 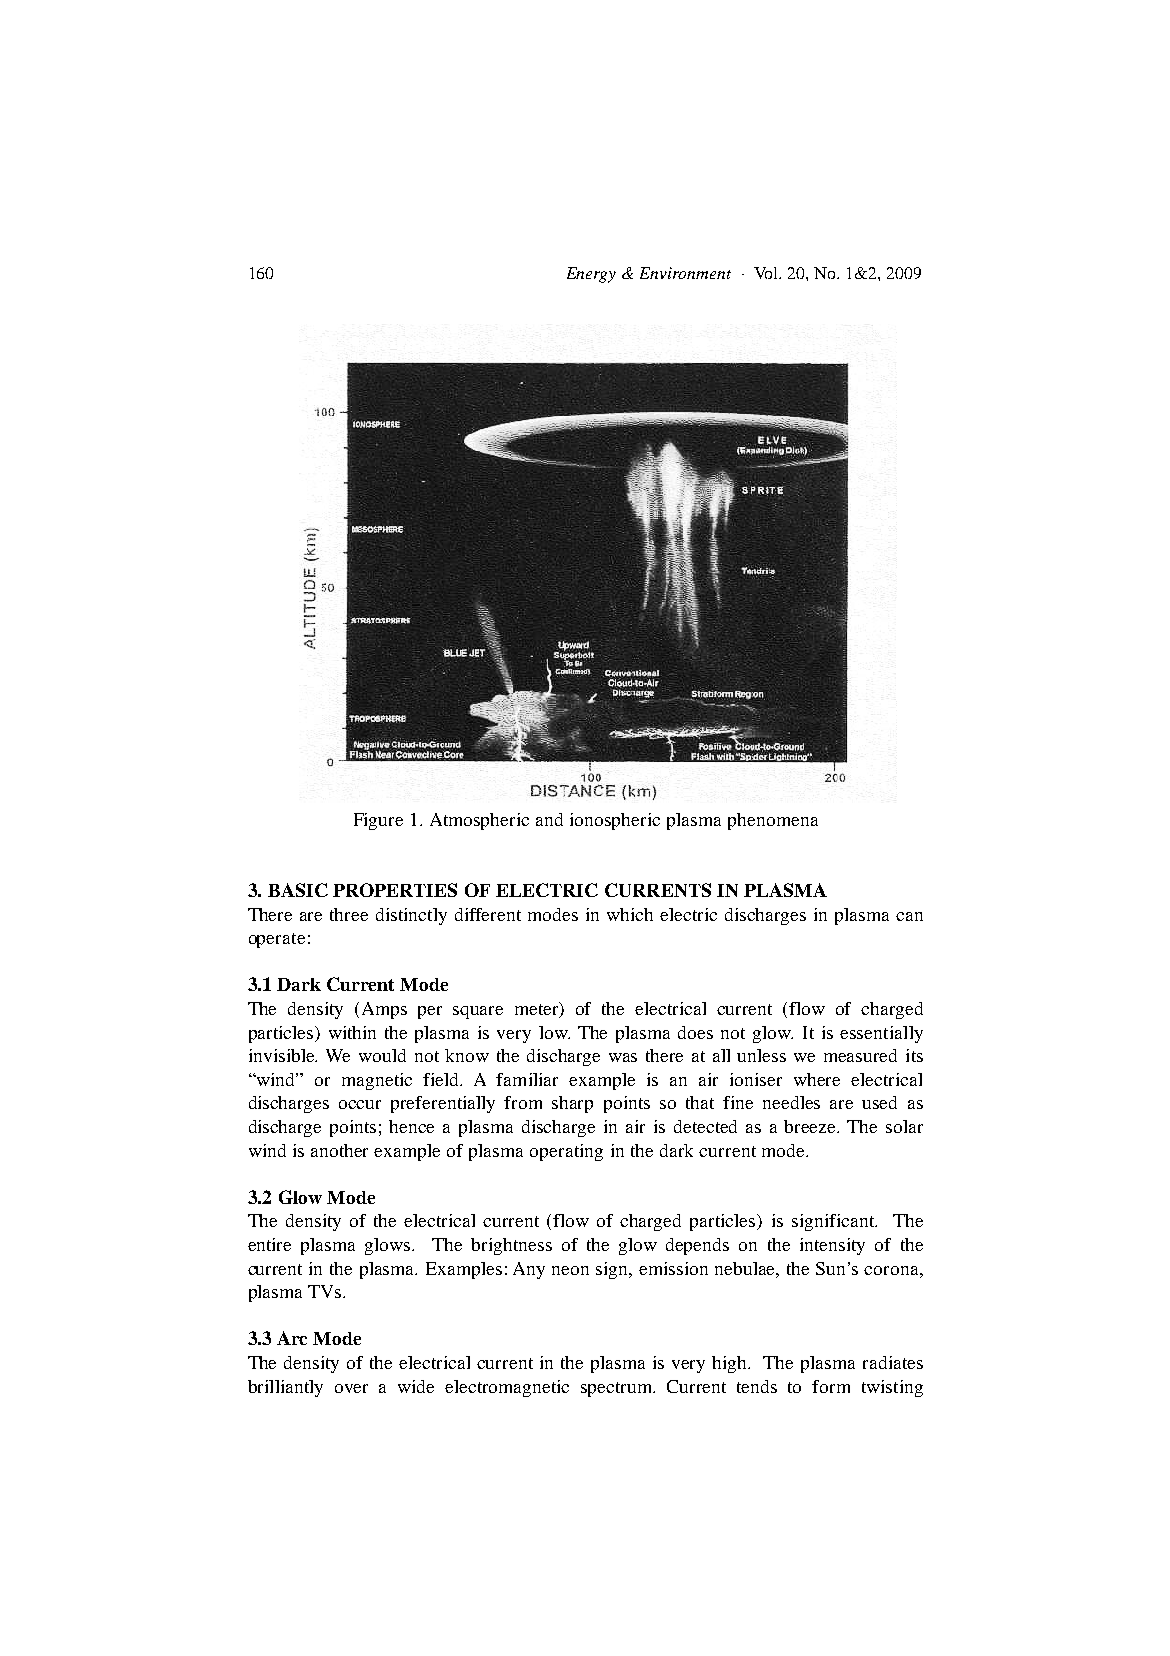 What do you see at coordinates (630, 914) in the document?
I see `which` at bounding box center [630, 914].
